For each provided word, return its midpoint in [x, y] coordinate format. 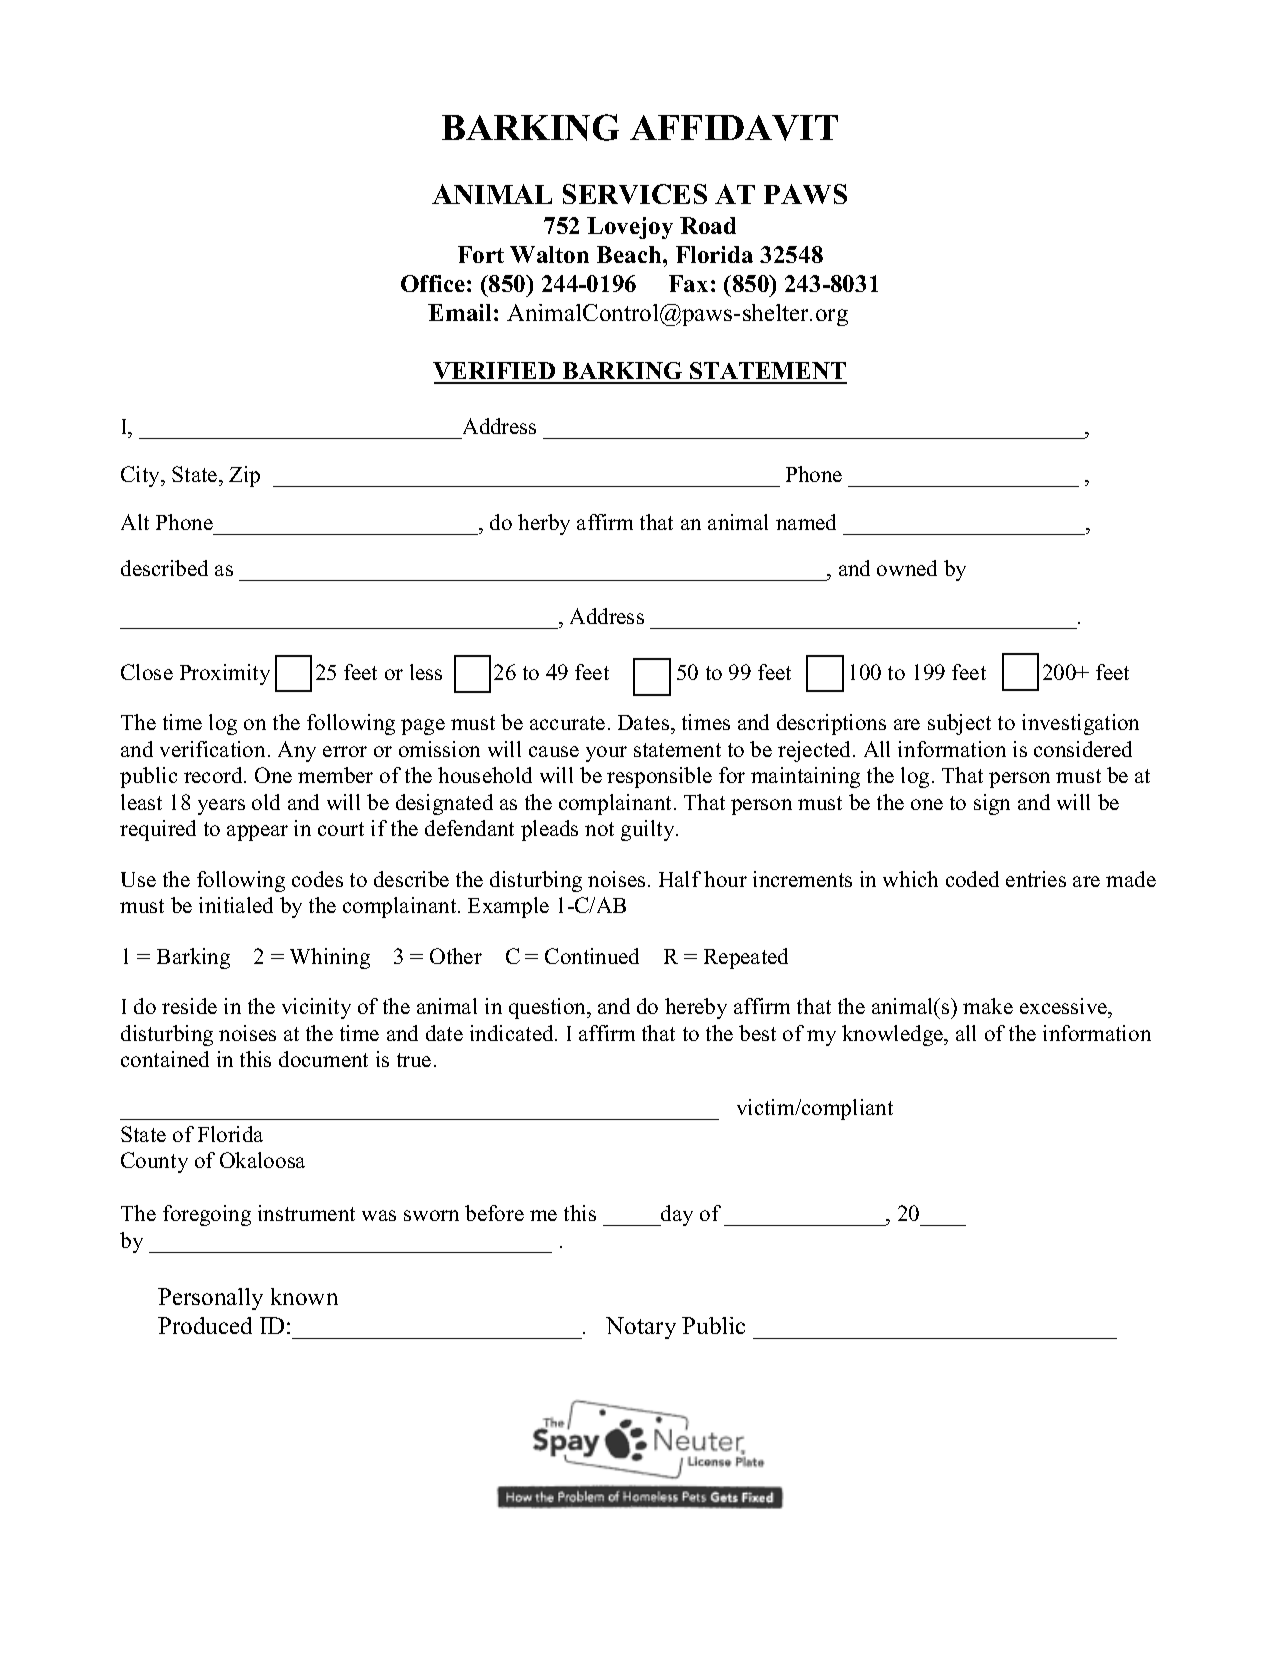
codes [317, 879]
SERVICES [635, 194]
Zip [244, 476]
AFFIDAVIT [734, 128]
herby [544, 524]
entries [1036, 879]
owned [907, 568]
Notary [641, 1328]
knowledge [893, 1035]
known [304, 1296]
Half [680, 879]
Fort [481, 254]
